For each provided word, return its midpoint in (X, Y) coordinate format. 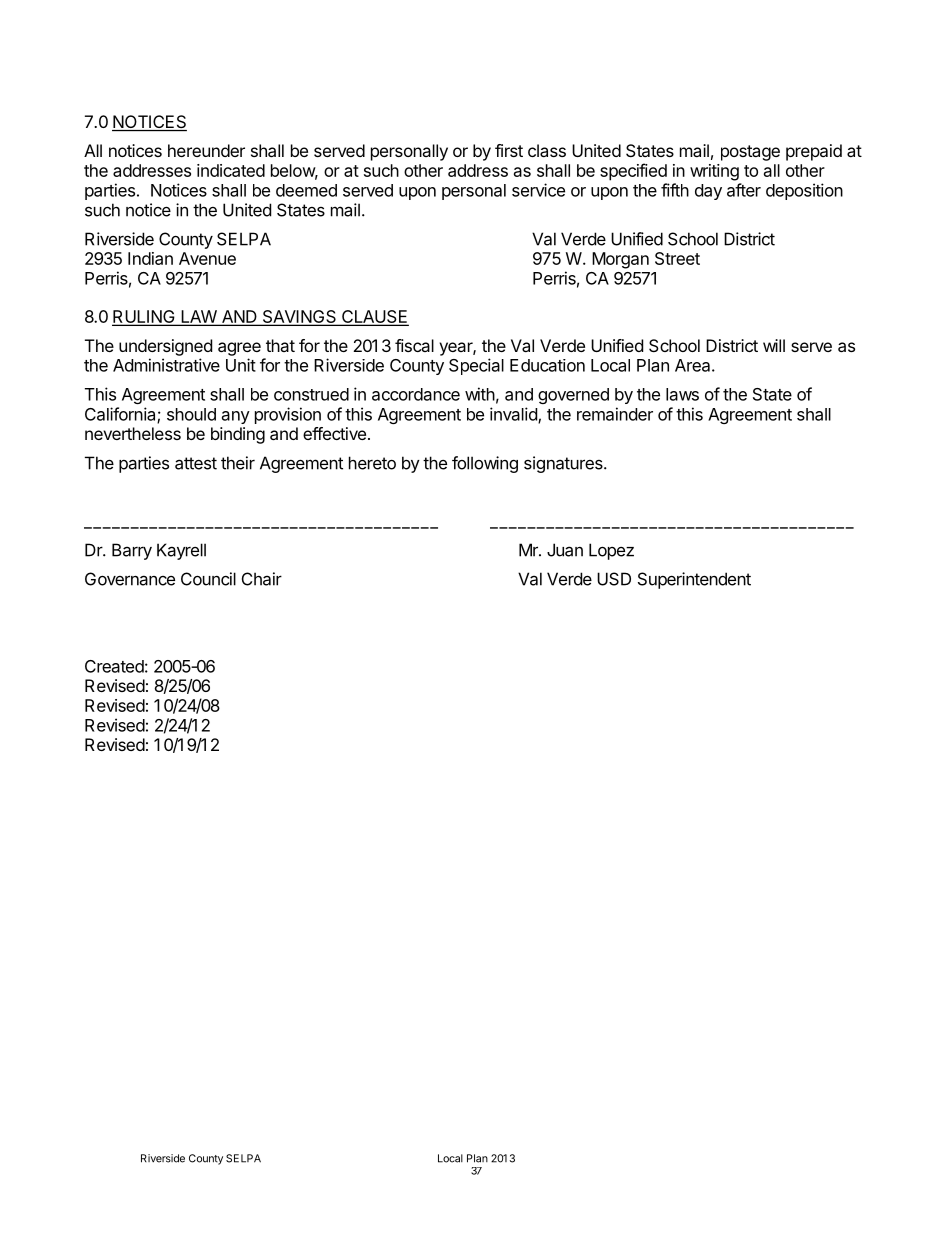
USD (614, 579)
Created (114, 666)
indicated (231, 170)
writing (714, 172)
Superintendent (694, 580)
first (509, 150)
